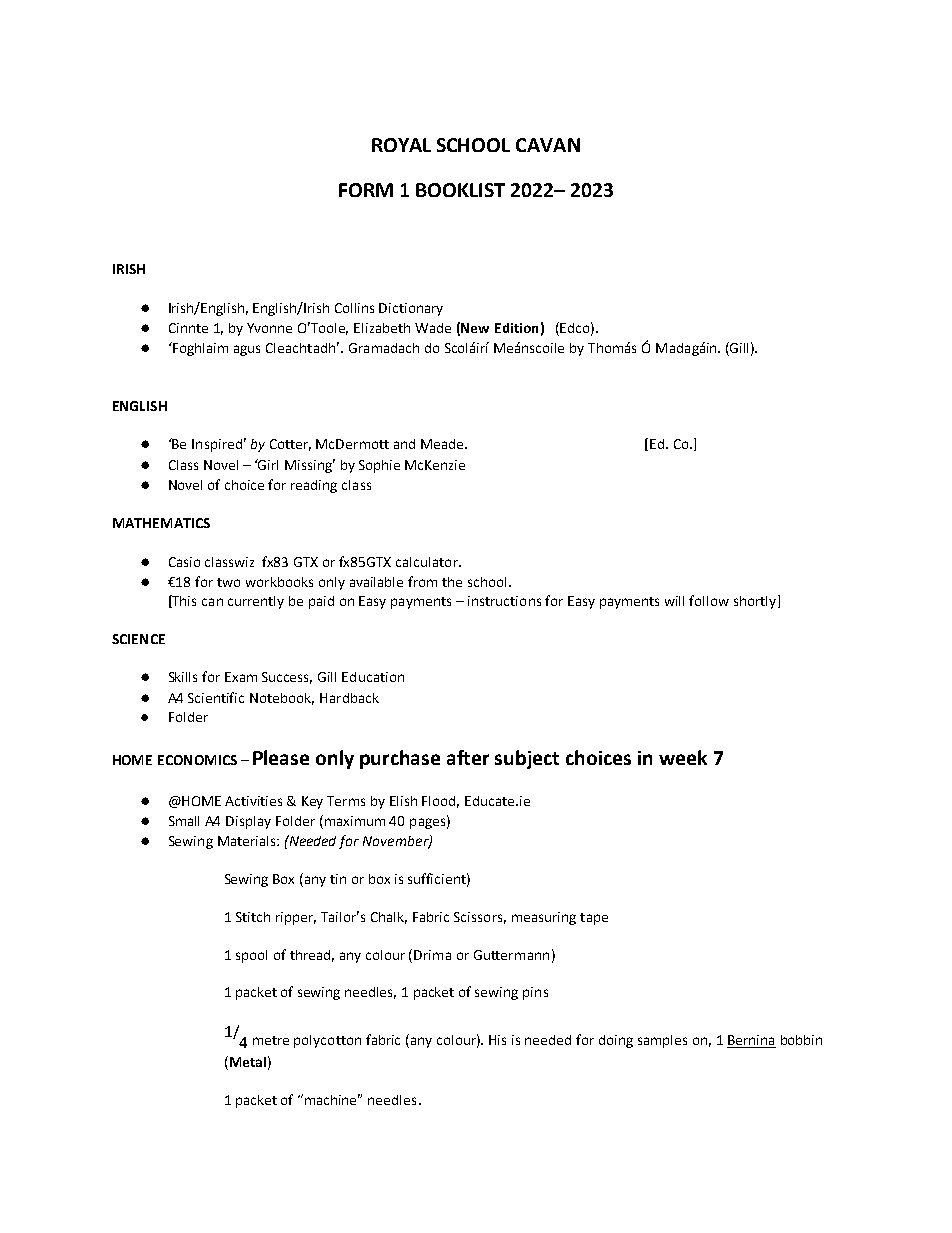  Describe the element at coordinates (460, 190) in the page. I see `BOOKLIST` at that location.
